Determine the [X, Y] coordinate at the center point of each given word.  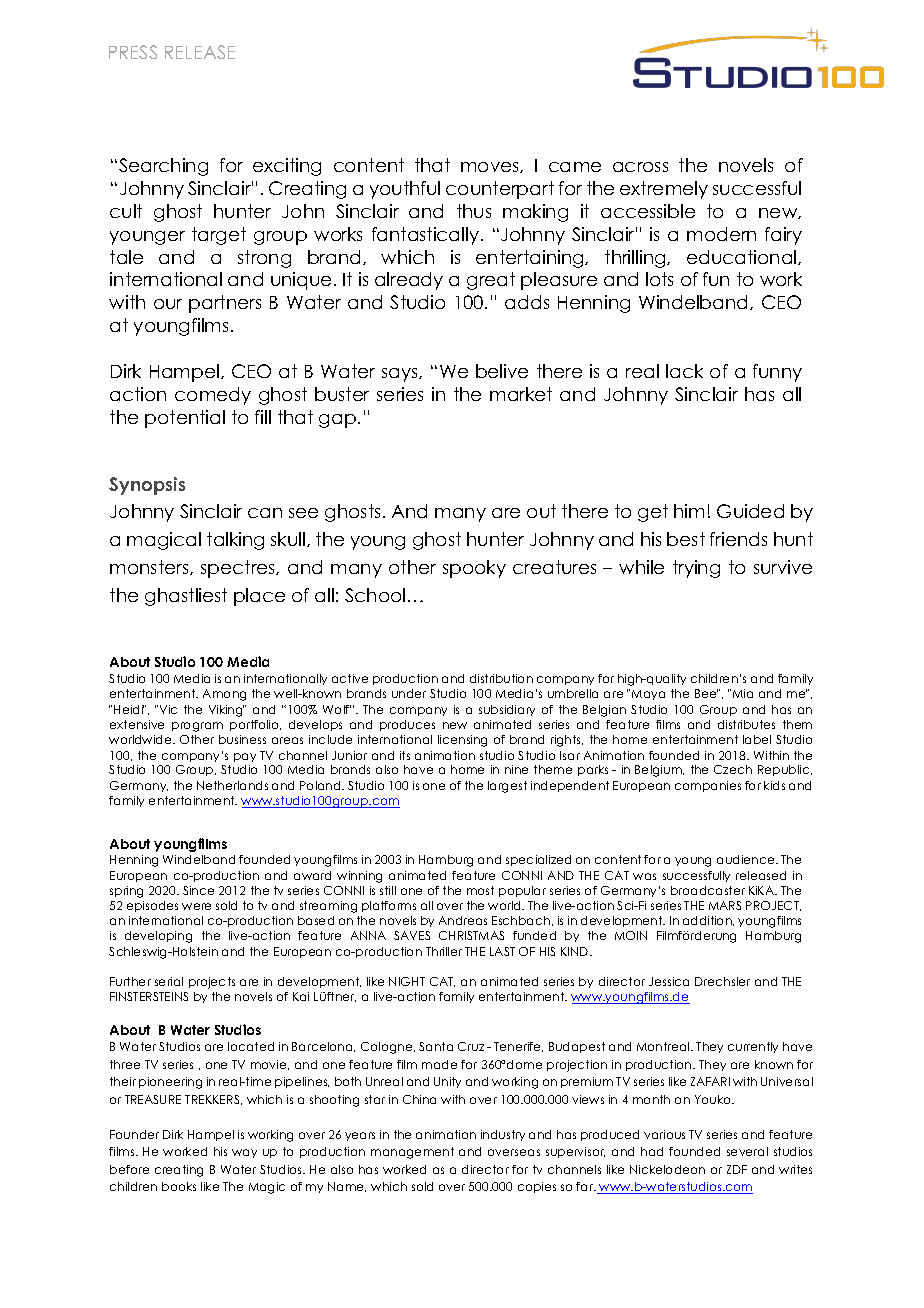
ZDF [737, 1169]
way [244, 1153]
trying [696, 569]
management [412, 1153]
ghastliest [186, 597]
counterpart [500, 190]
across [640, 167]
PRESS [133, 52]
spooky [474, 569]
